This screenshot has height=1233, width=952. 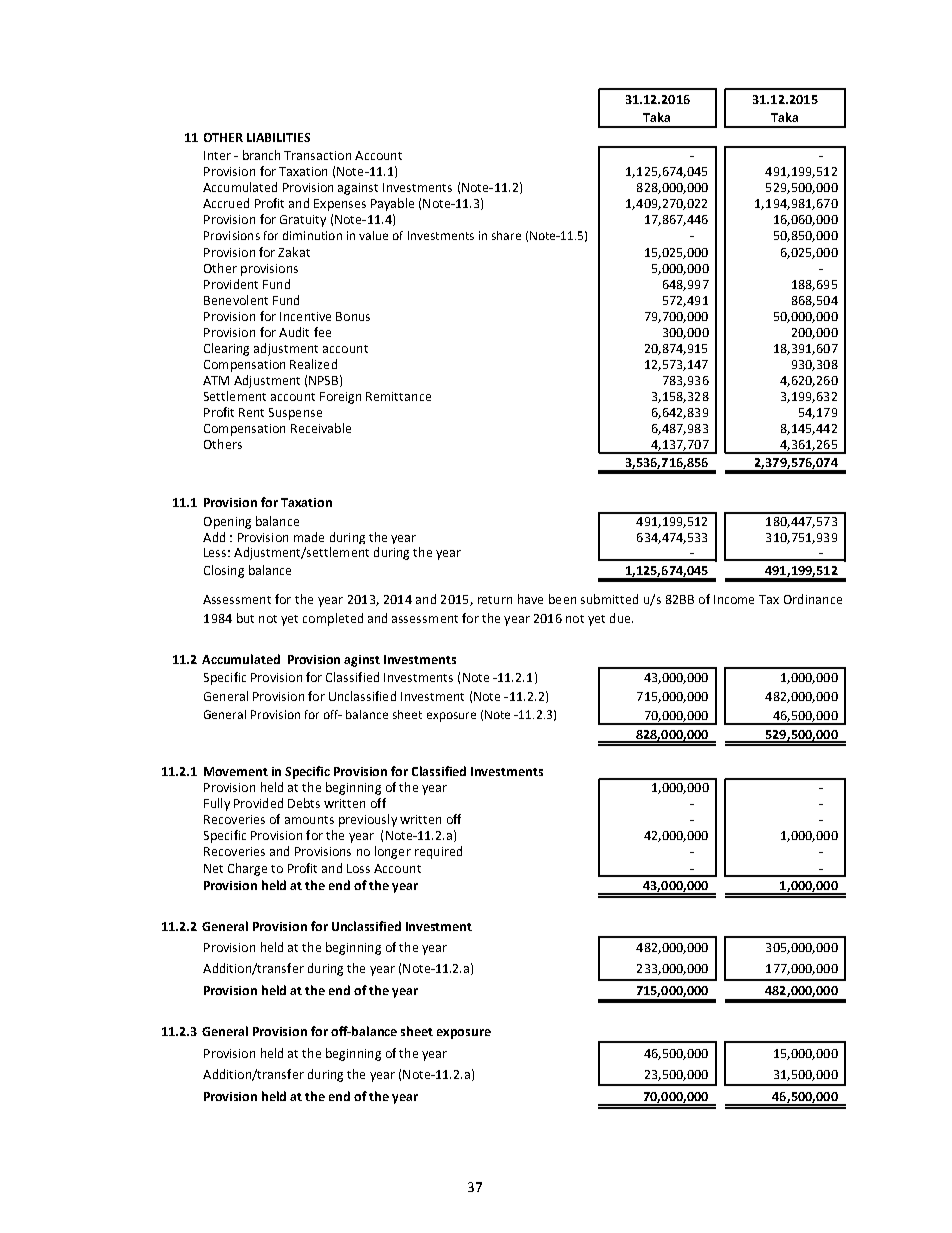 I want to click on return, so click(x=495, y=600).
